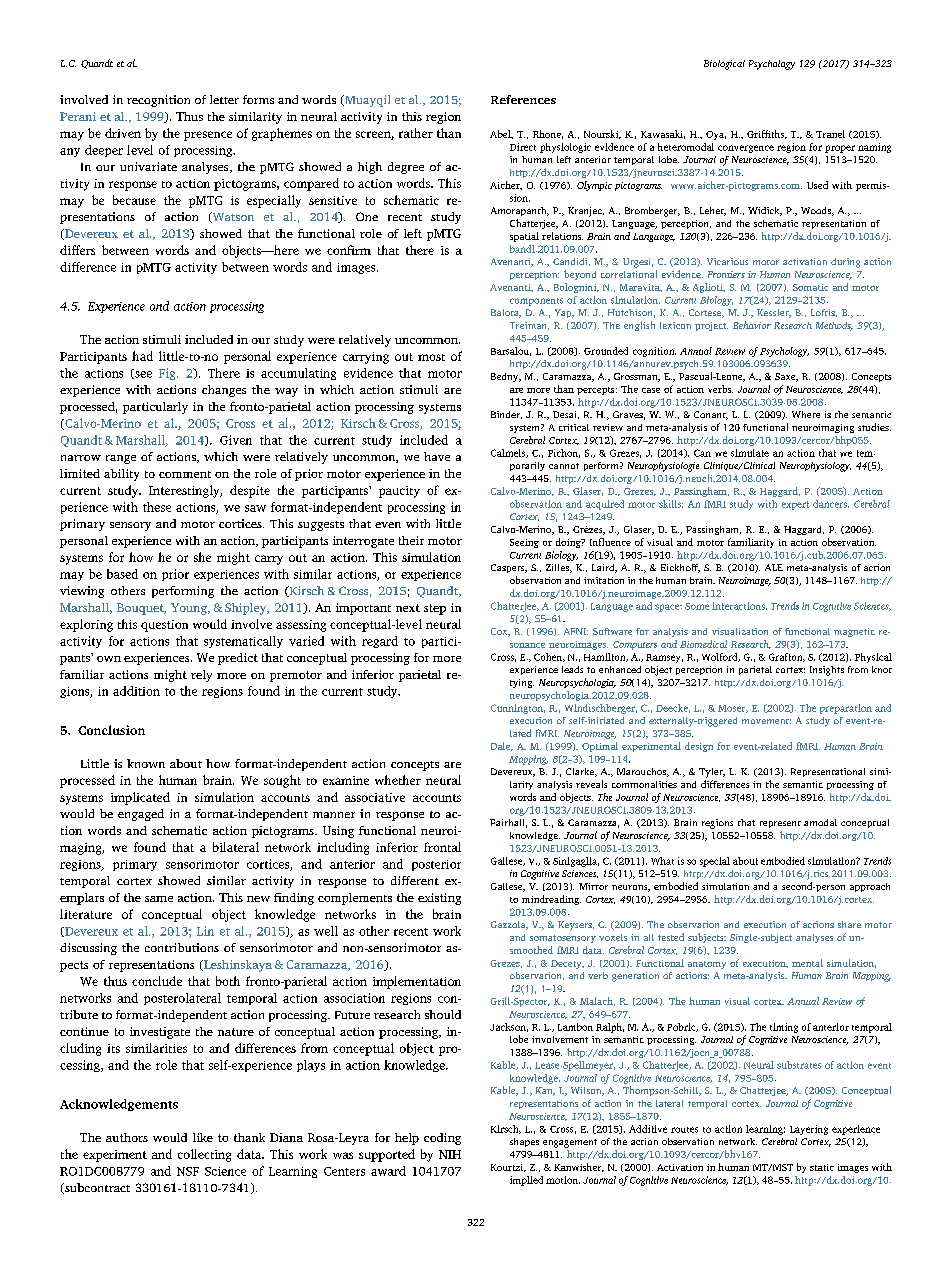  What do you see at coordinates (822, 1167) in the document?
I see `static` at bounding box center [822, 1167].
